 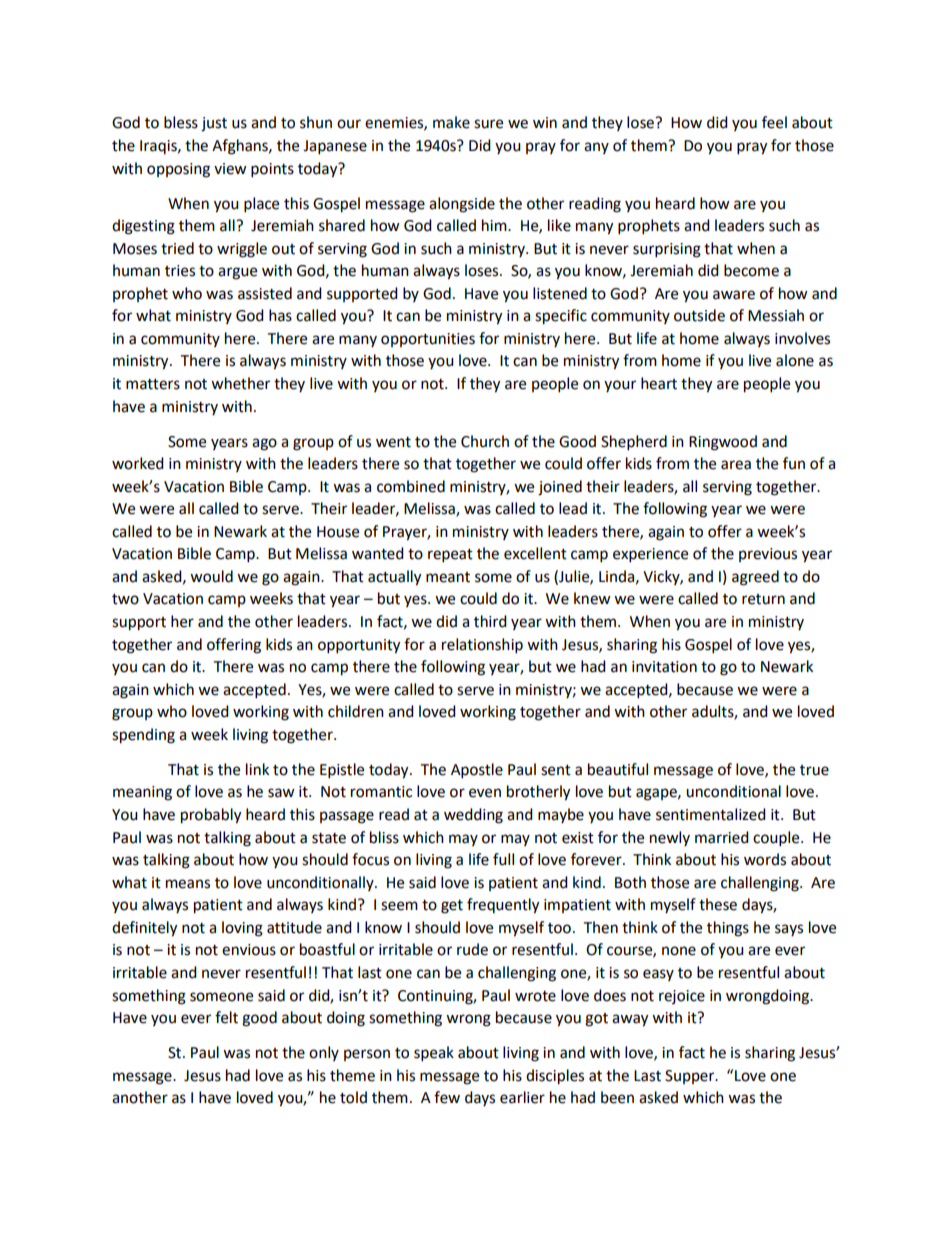 What do you see at coordinates (230, 169) in the screenshot?
I see `view` at bounding box center [230, 169].
